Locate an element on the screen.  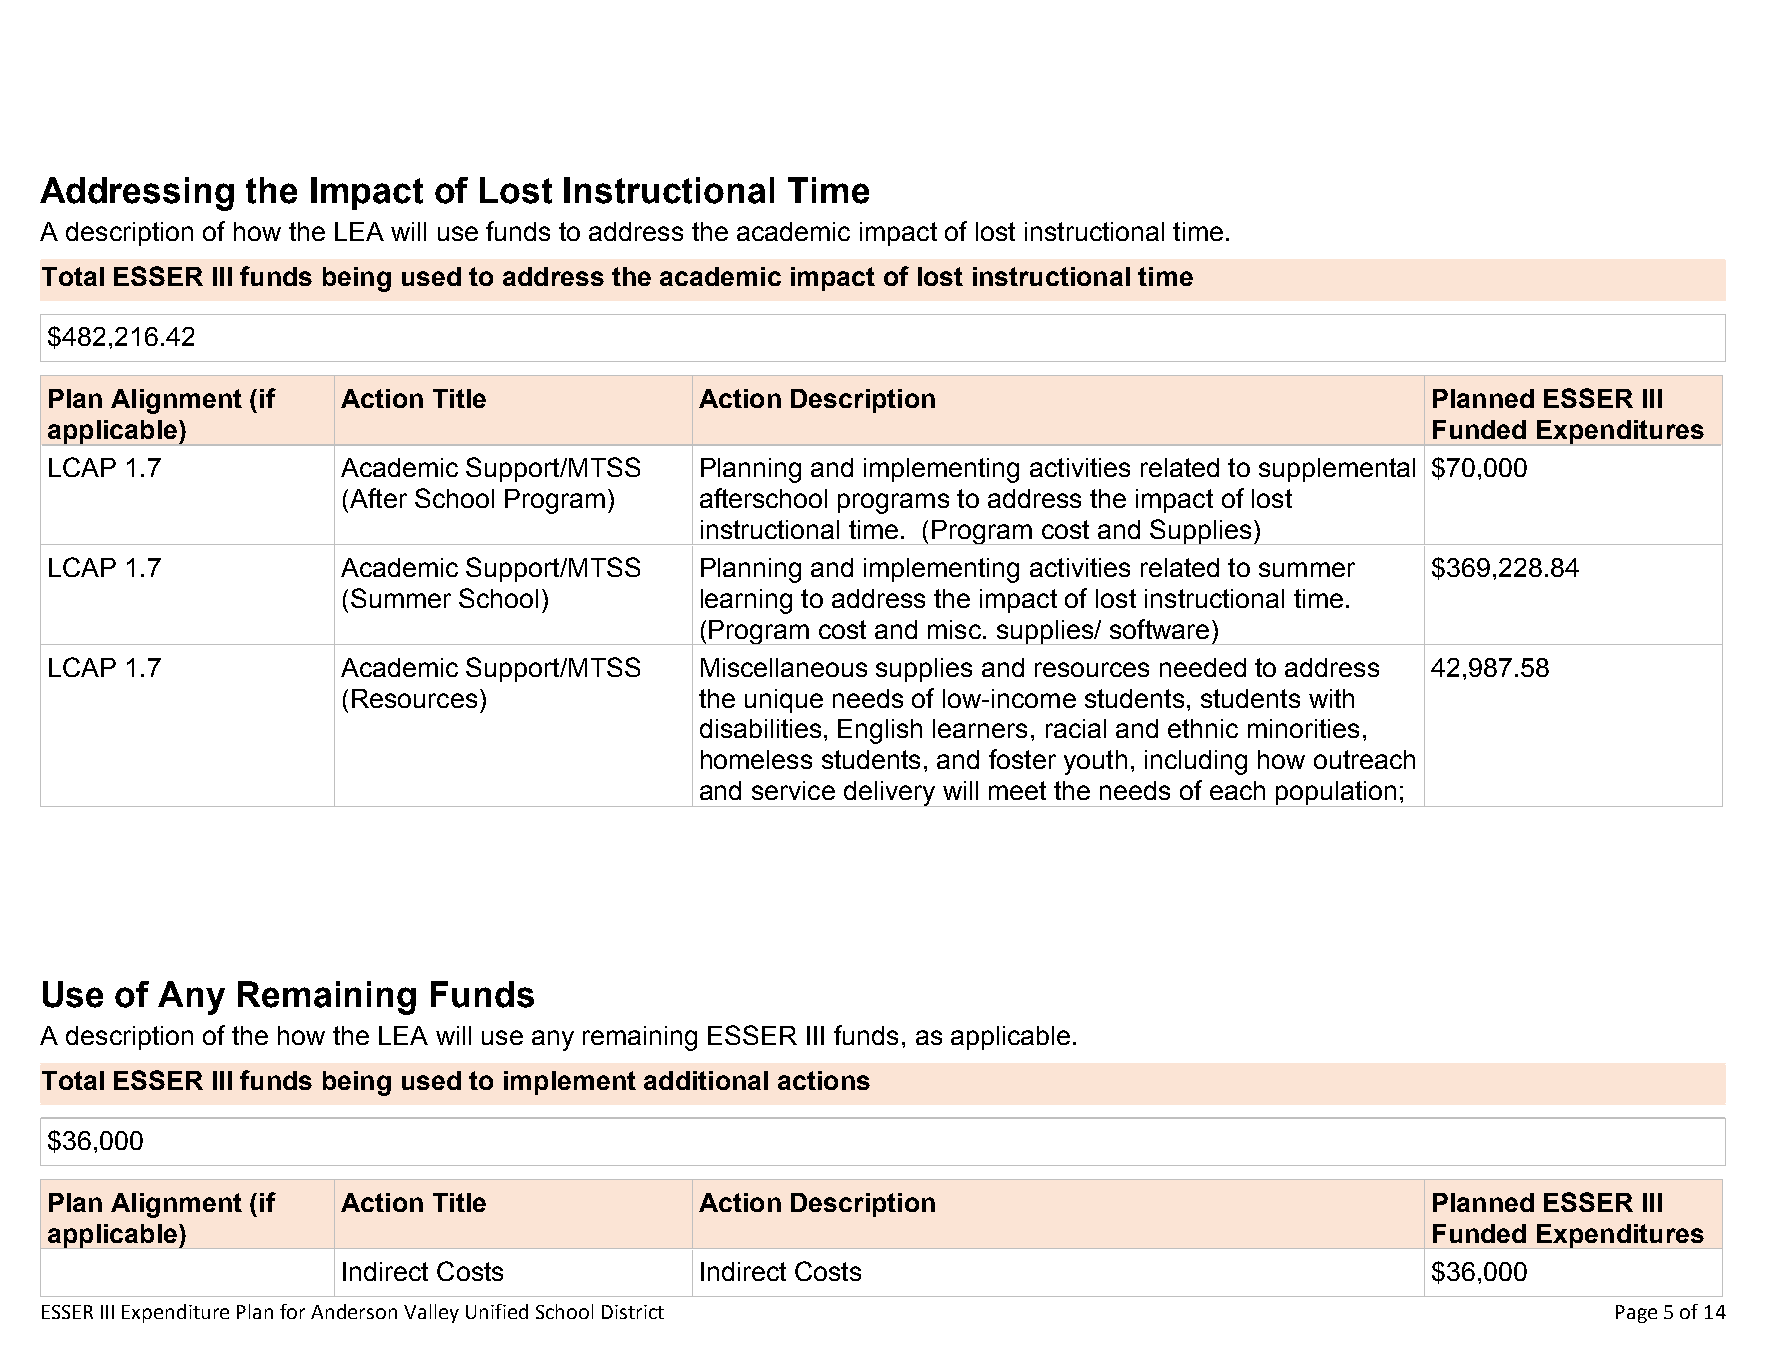
service is located at coordinates (793, 790).
